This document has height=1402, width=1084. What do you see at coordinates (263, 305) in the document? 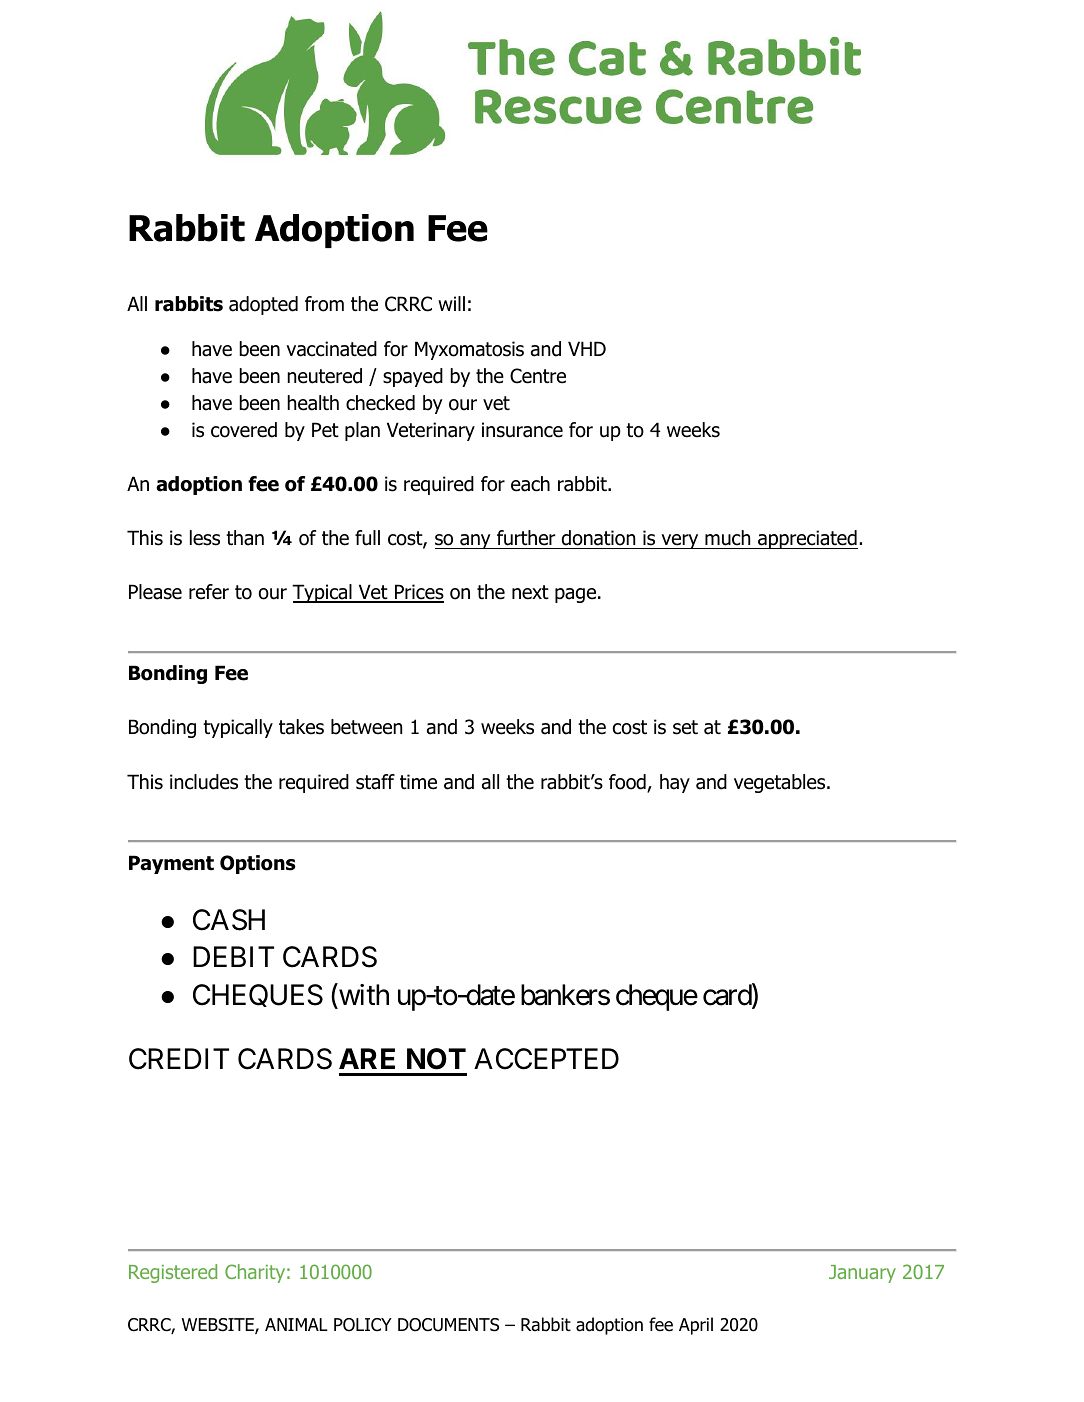
I see `adopted` at bounding box center [263, 305].
